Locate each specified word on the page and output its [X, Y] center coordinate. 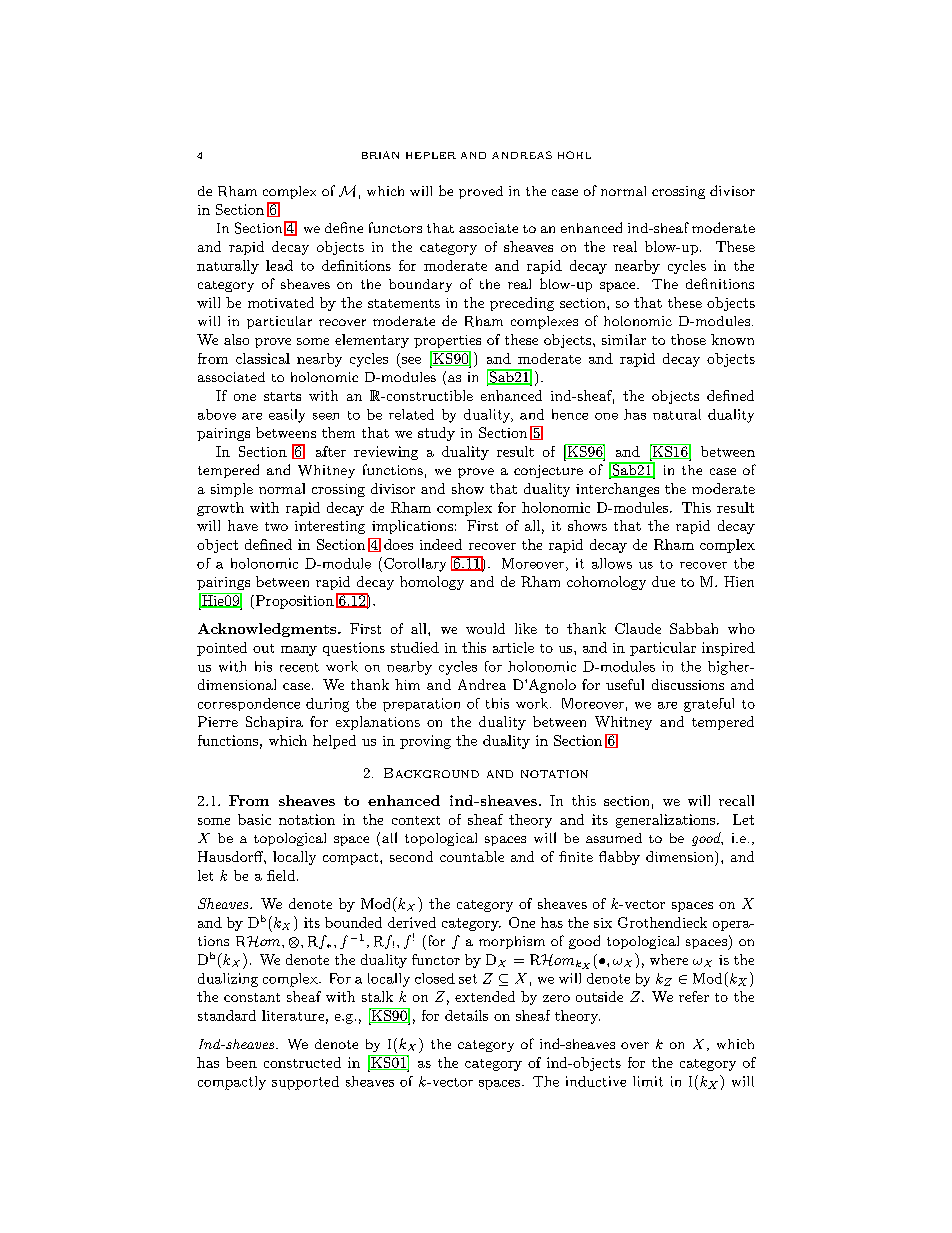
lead [279, 265]
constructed [302, 1062]
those [688, 339]
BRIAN [380, 155]
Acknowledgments [268, 630]
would [485, 628]
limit [648, 1081]
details [466, 1015]
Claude [638, 628]
